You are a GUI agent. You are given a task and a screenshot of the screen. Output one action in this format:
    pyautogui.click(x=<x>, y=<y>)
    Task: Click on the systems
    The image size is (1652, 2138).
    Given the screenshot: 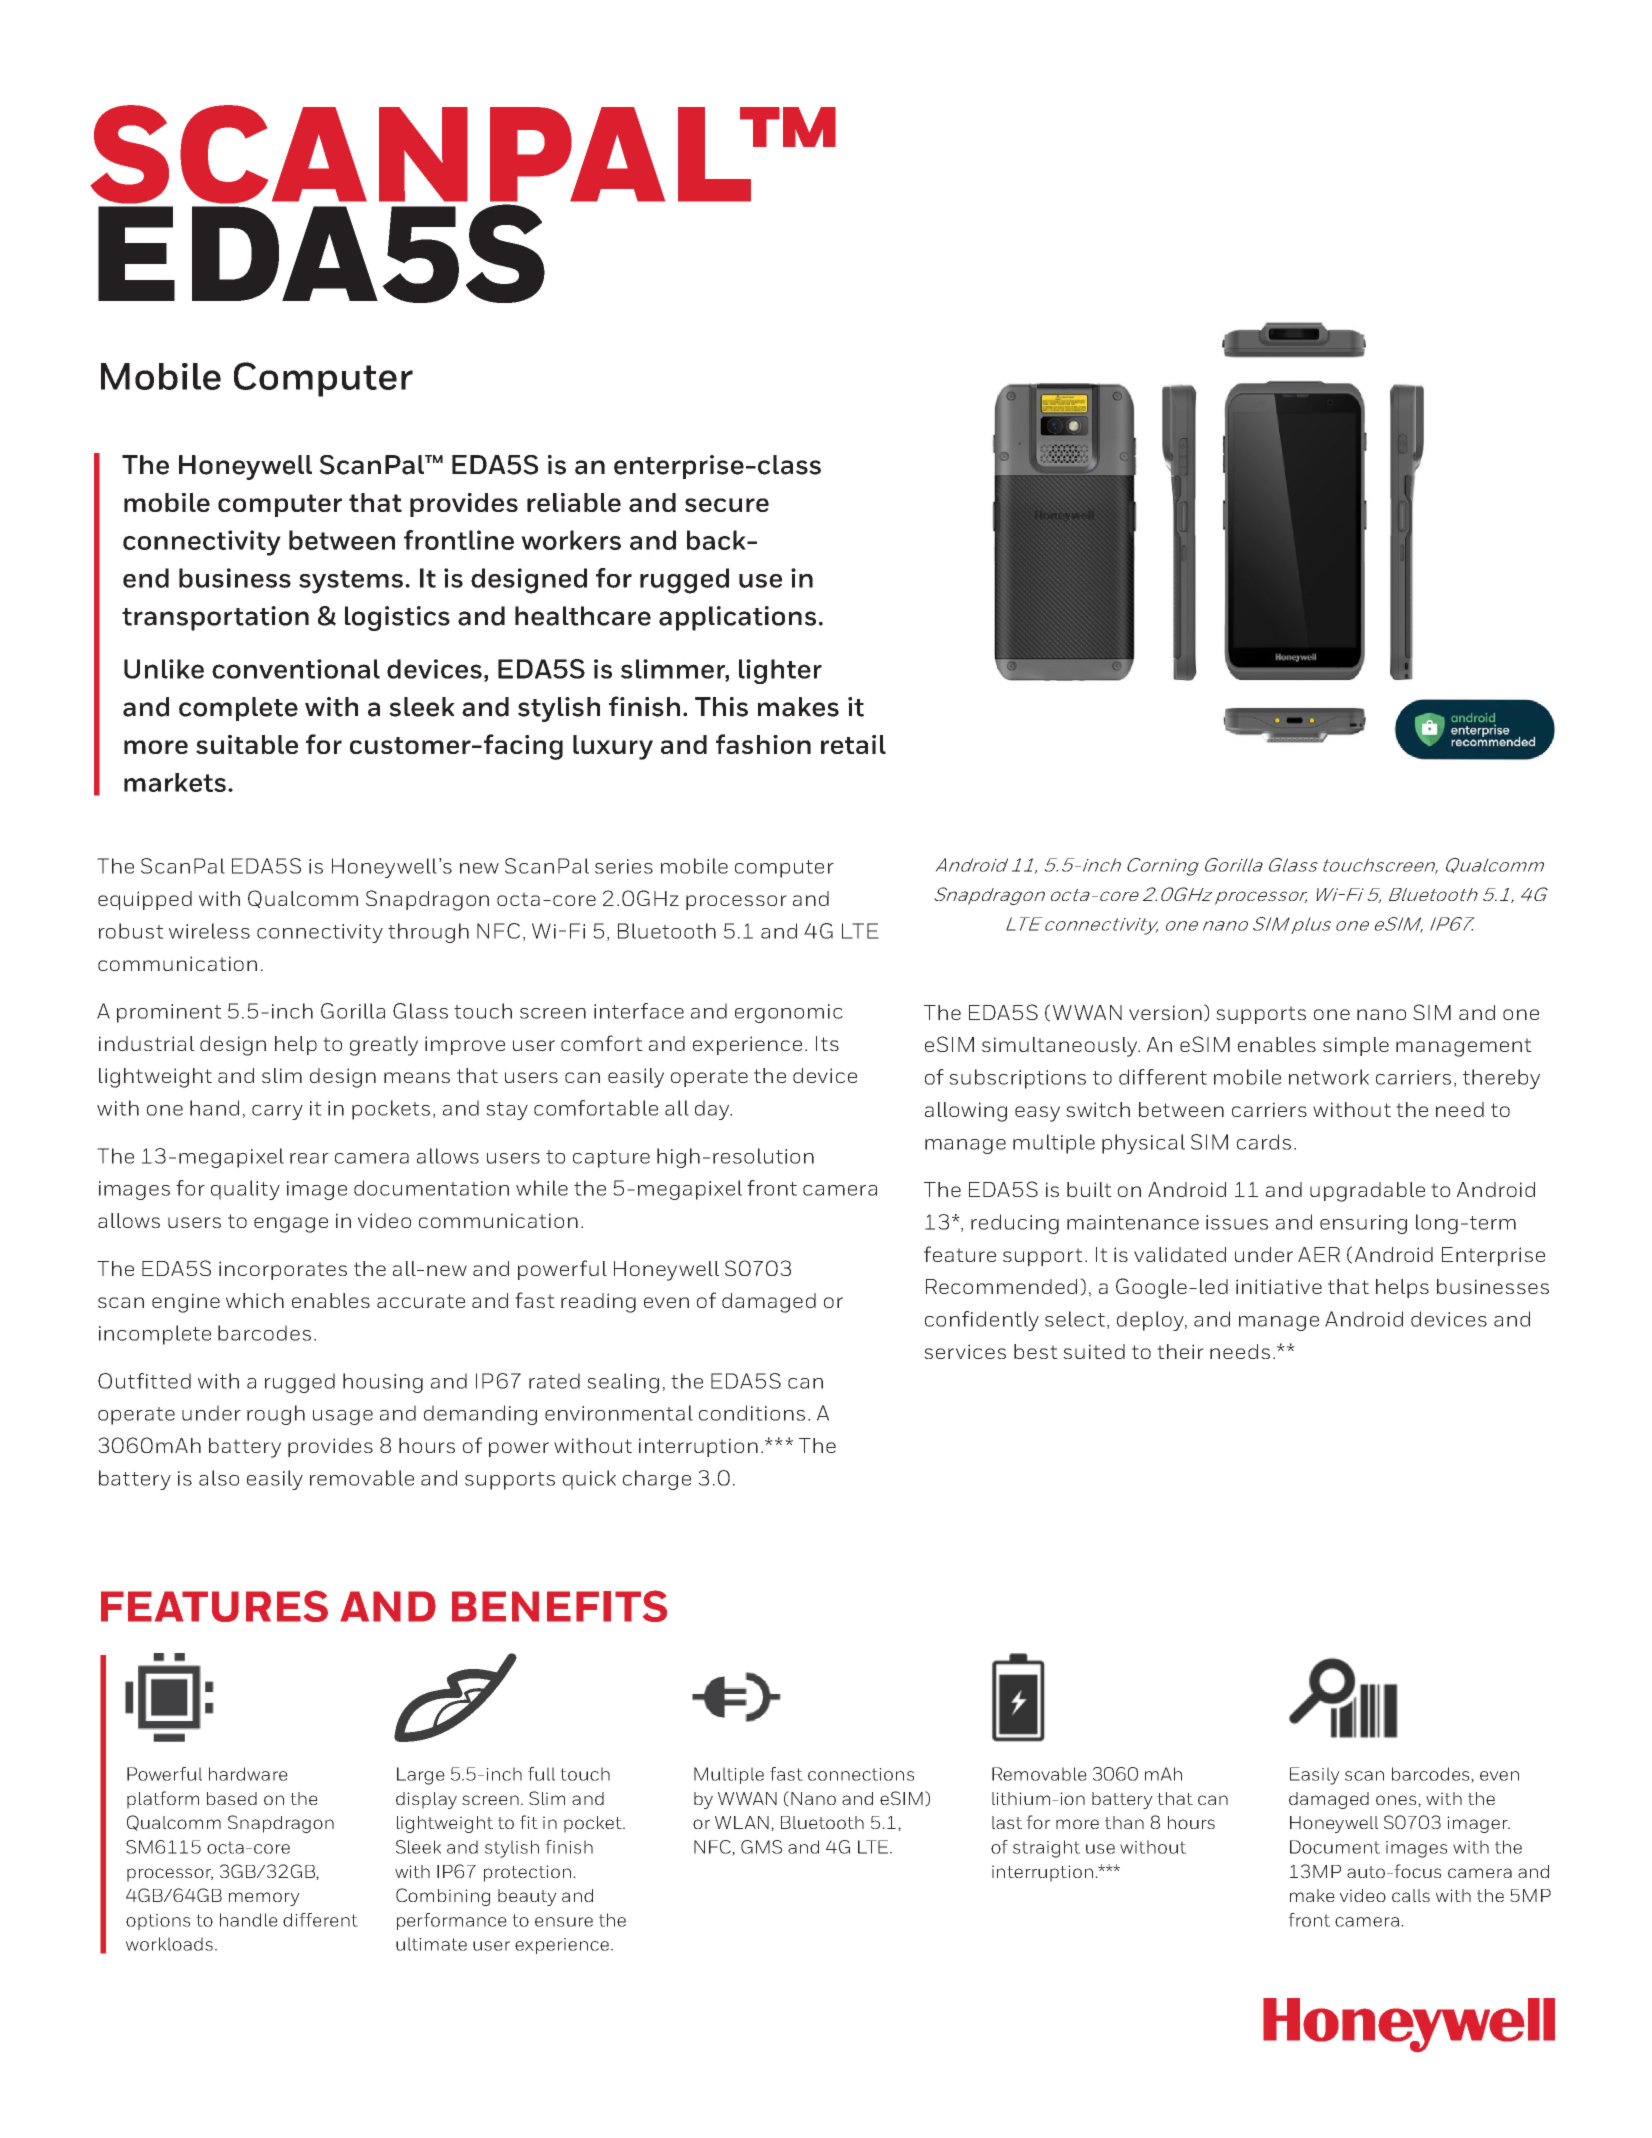 What is the action you would take?
    pyautogui.click(x=351, y=582)
